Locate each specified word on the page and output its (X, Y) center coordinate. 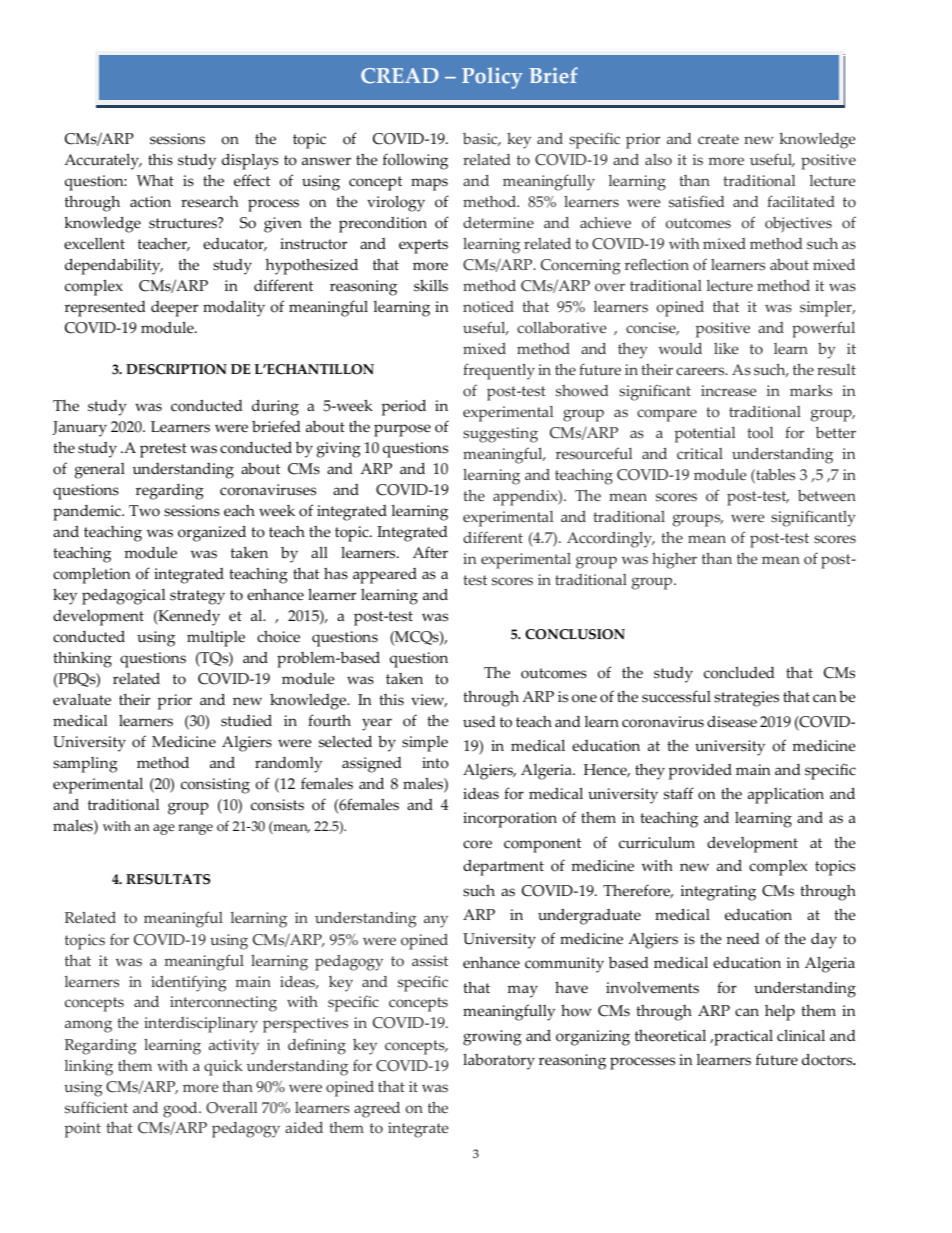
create (718, 139)
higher (674, 560)
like (726, 348)
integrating (718, 893)
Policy (492, 78)
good (181, 1110)
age (164, 829)
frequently (499, 371)
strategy (197, 597)
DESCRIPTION (176, 369)
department (503, 867)
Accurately (102, 161)
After (430, 552)
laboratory (499, 1061)
